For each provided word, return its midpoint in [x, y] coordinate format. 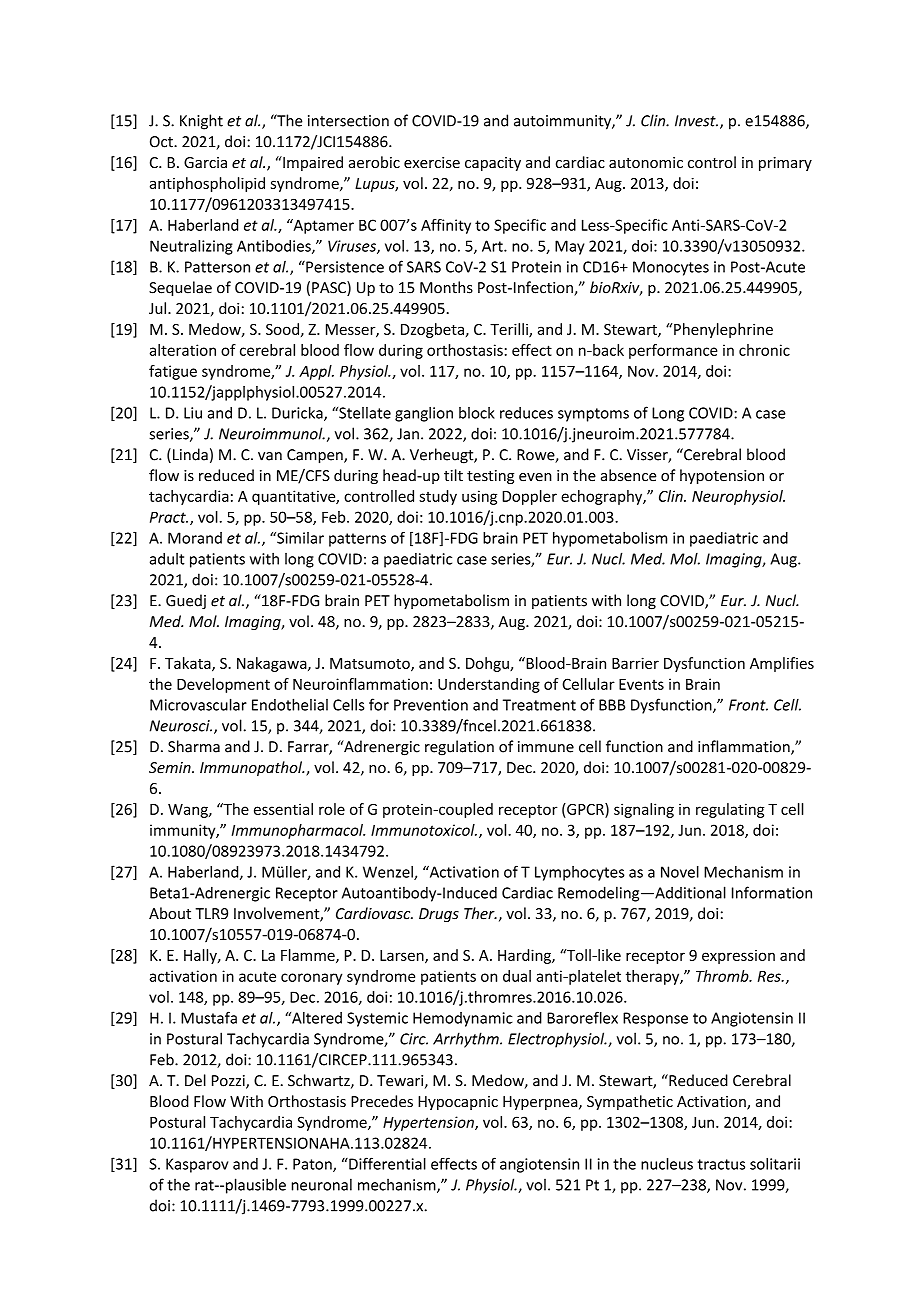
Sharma [194, 746]
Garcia [205, 162]
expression [738, 957]
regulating [730, 810]
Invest [696, 121]
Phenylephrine [723, 330]
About [170, 913]
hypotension [722, 476]
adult [167, 558]
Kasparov [197, 1165]
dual [517, 976]
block [477, 413]
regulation [459, 748]
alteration [183, 350]
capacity [493, 164]
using [479, 497]
